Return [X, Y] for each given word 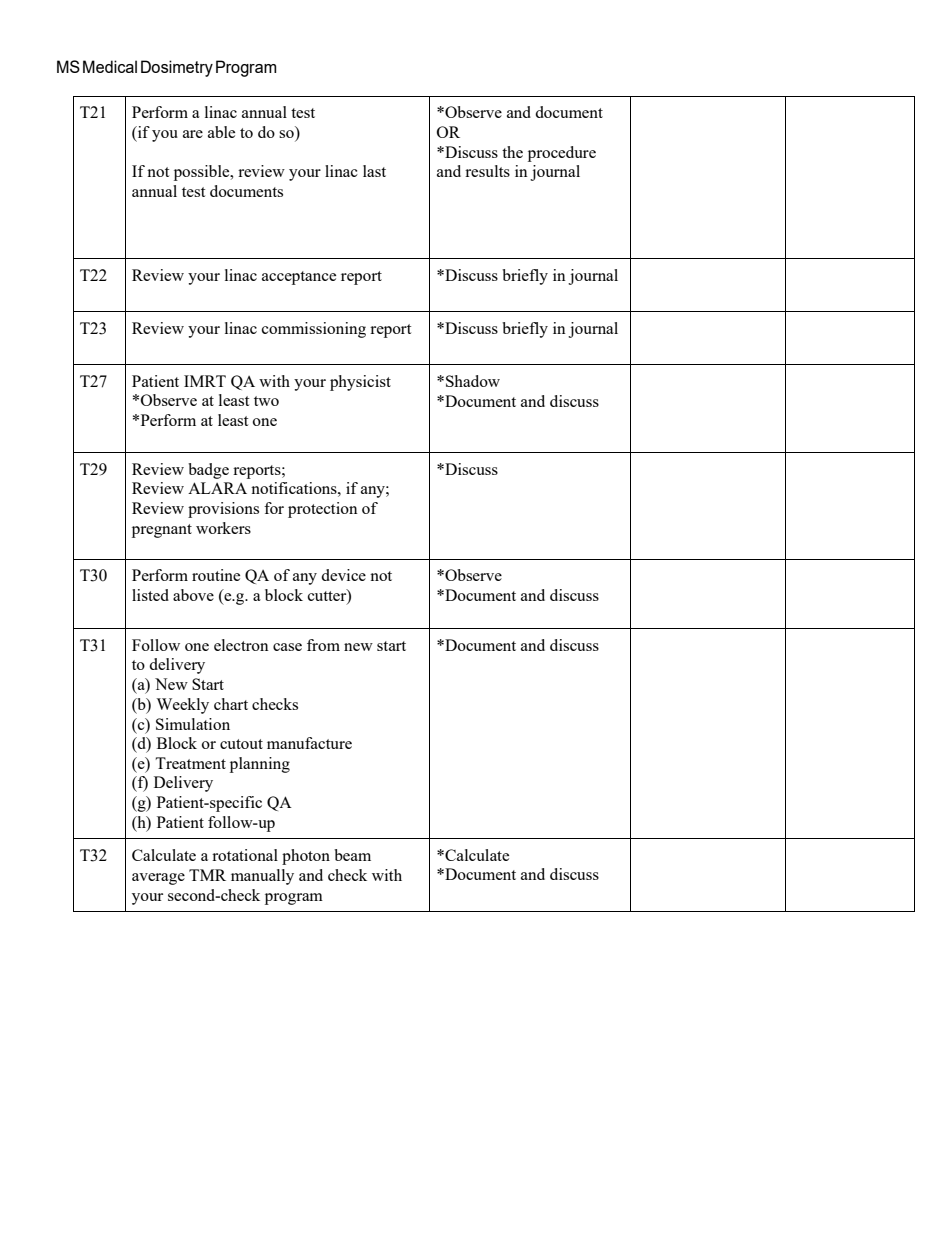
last [374, 171]
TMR [207, 875]
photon [306, 857]
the [512, 152]
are [193, 134]
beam [352, 855]
